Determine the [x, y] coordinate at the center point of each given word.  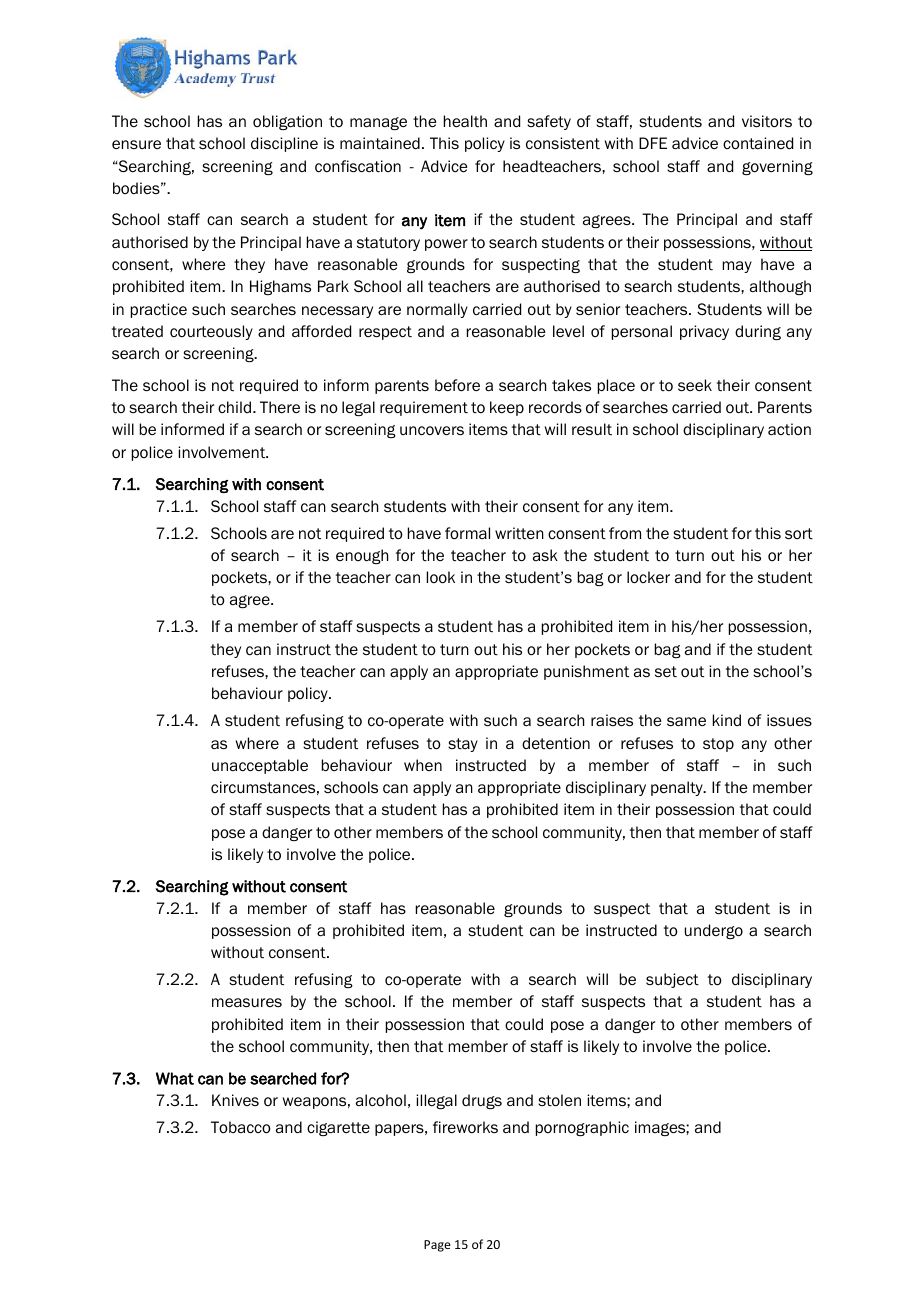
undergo [714, 931]
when [423, 765]
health [465, 121]
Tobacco [241, 1127]
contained [758, 143]
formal [467, 533]
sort [799, 534]
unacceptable [260, 766]
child [234, 407]
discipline [284, 144]
